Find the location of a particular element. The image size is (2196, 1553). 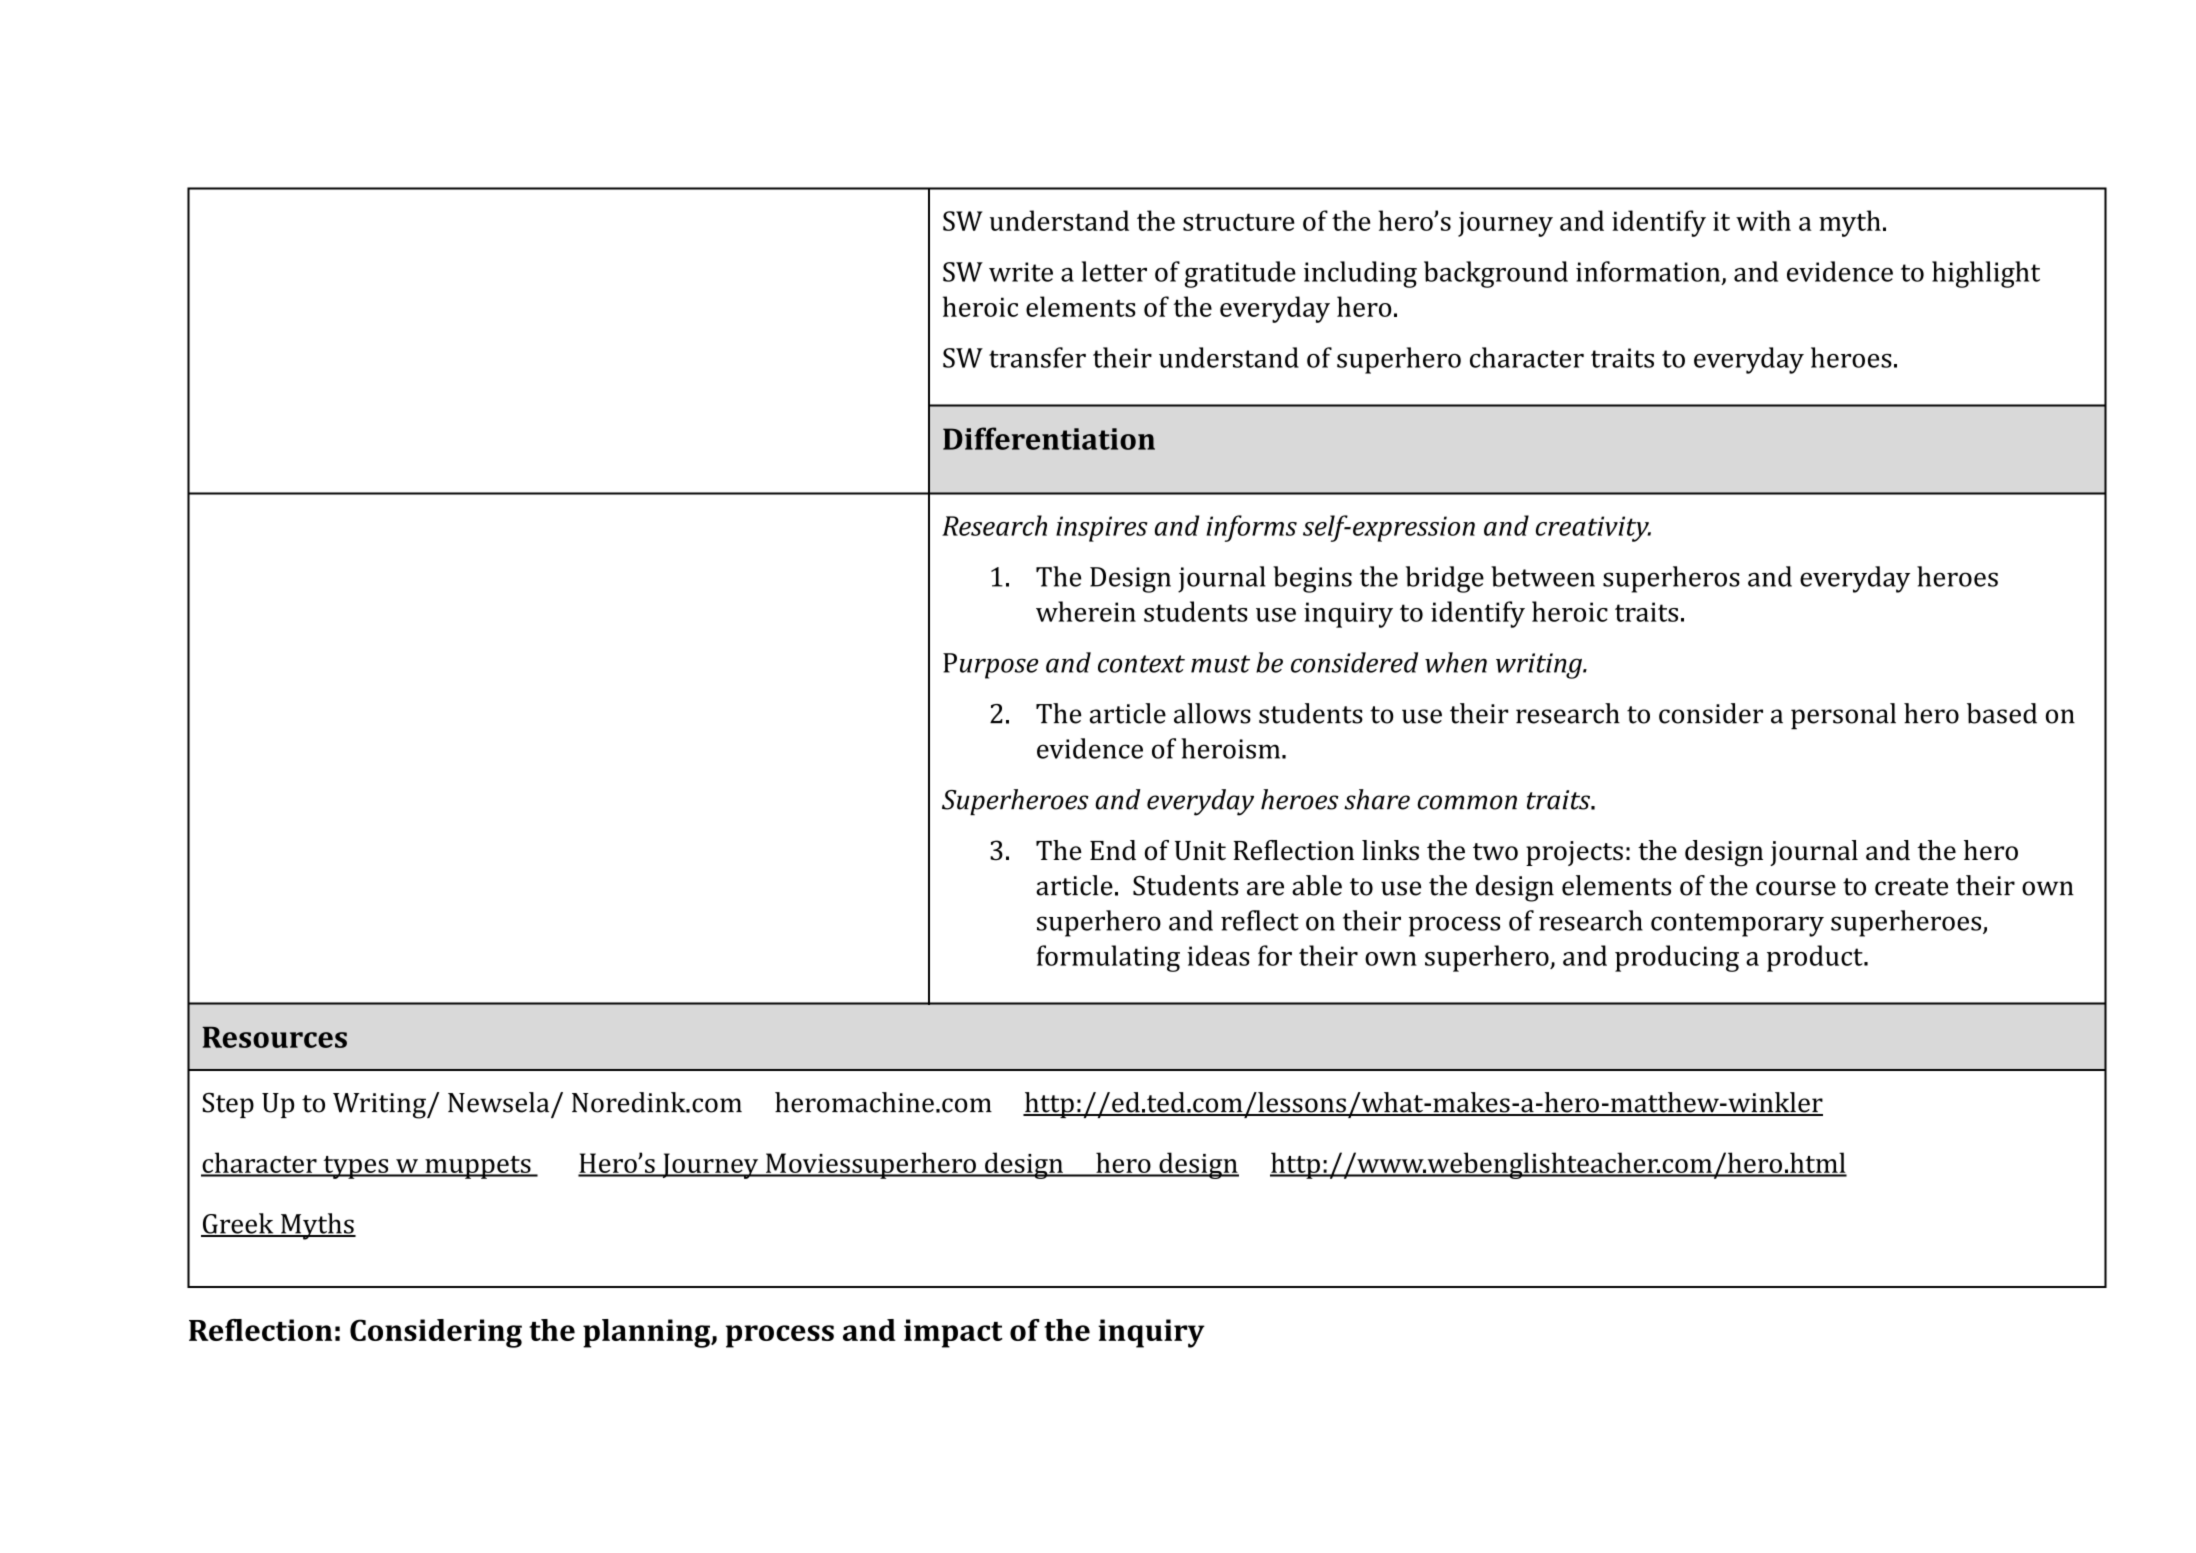

write is located at coordinates (1021, 272).
